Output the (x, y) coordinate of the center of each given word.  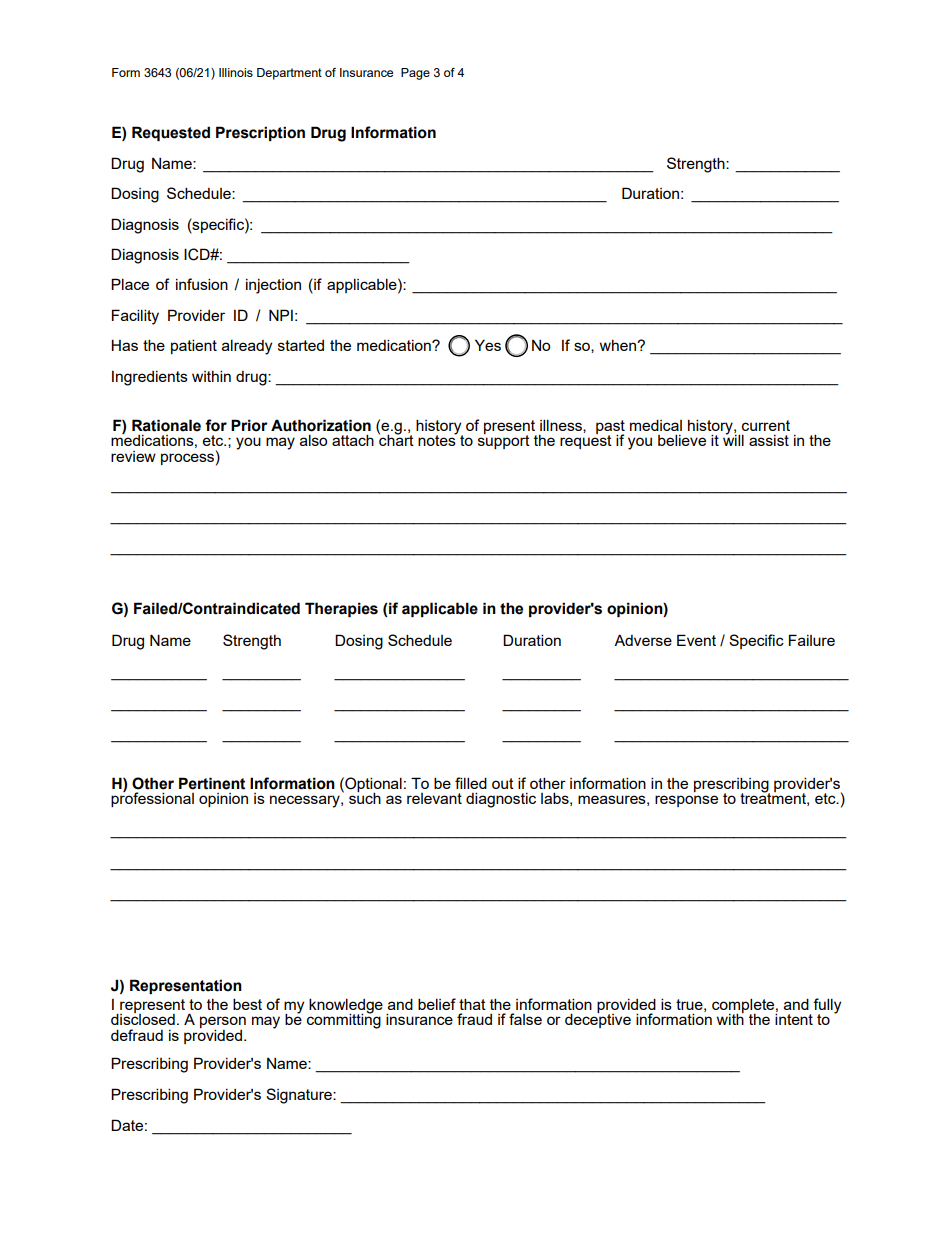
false (525, 1019)
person (223, 1023)
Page (415, 74)
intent (794, 1019)
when (619, 345)
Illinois (236, 72)
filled (471, 783)
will (733, 439)
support (504, 441)
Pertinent (212, 783)
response (686, 801)
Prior (249, 425)
